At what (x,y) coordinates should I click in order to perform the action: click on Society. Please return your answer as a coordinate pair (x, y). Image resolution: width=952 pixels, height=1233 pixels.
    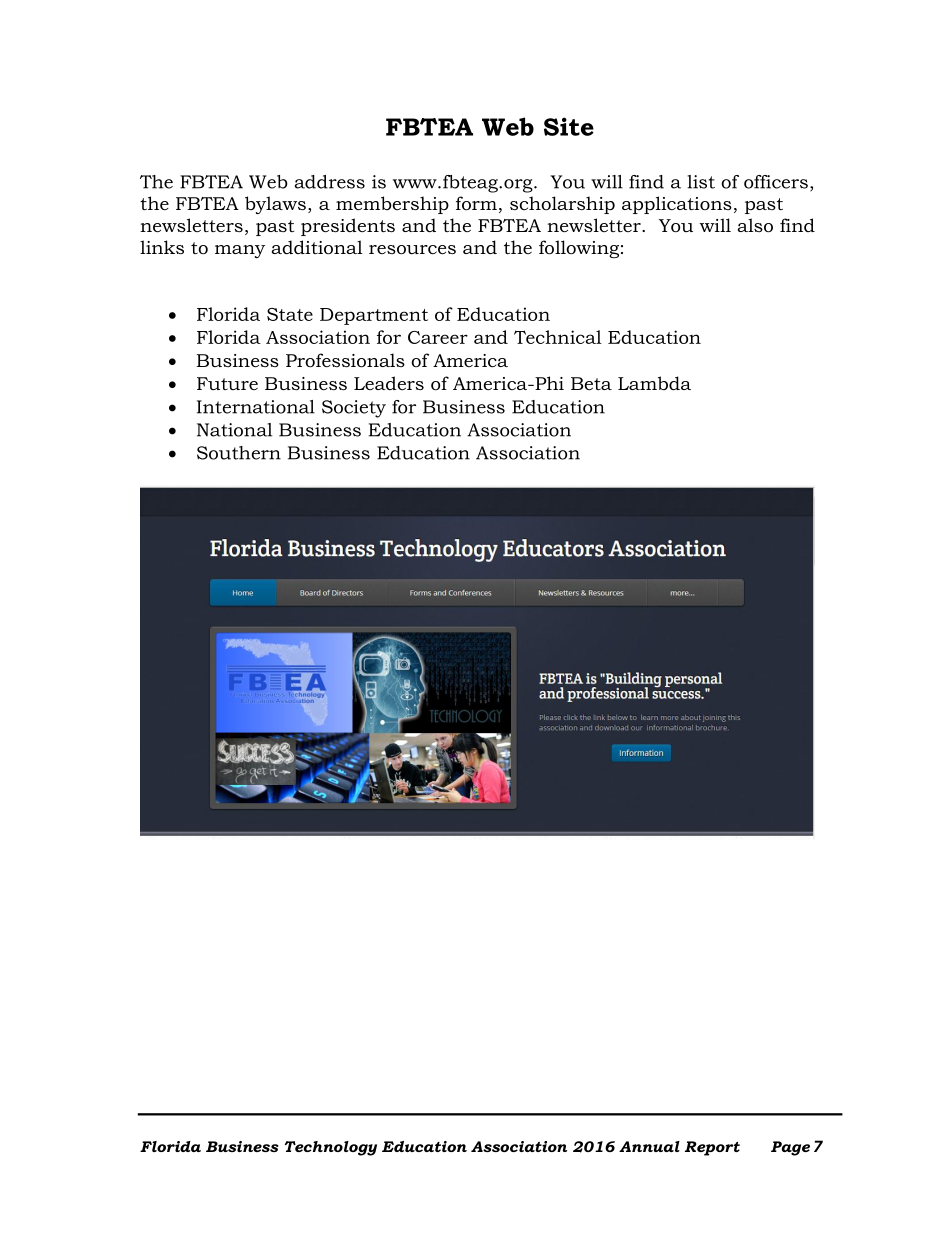
    Looking at the image, I should click on (354, 409).
